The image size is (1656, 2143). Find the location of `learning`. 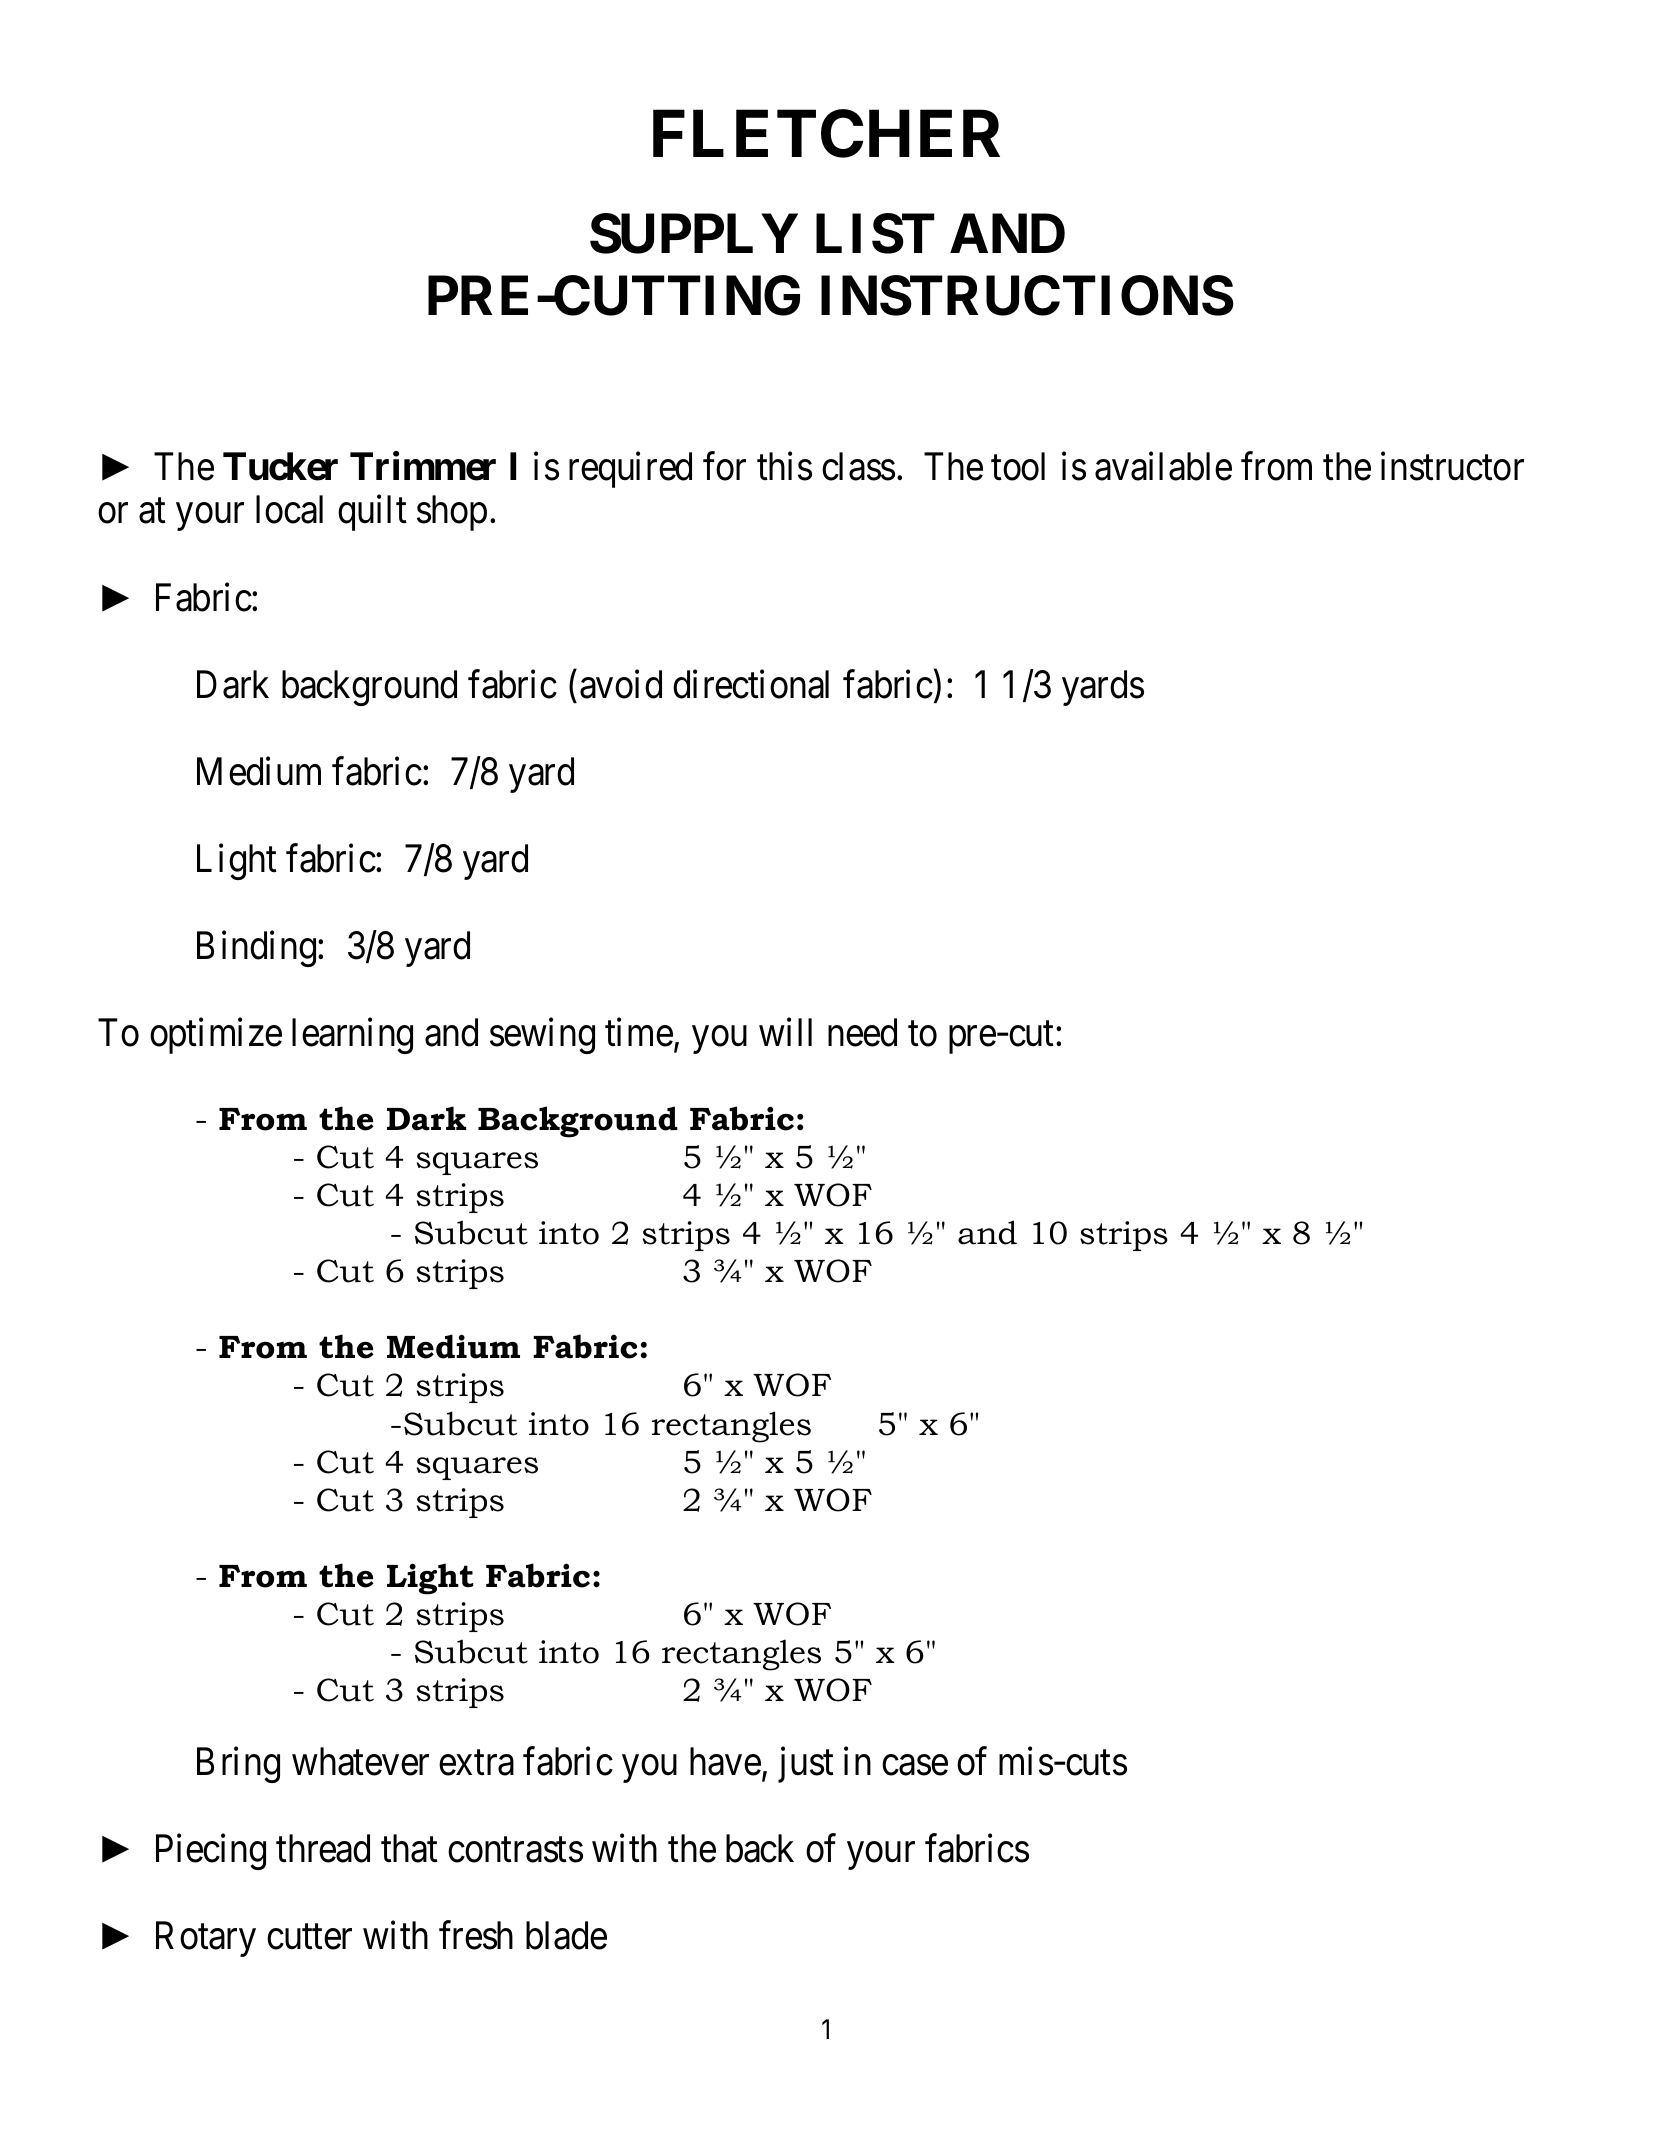

learning is located at coordinates (352, 1036).
